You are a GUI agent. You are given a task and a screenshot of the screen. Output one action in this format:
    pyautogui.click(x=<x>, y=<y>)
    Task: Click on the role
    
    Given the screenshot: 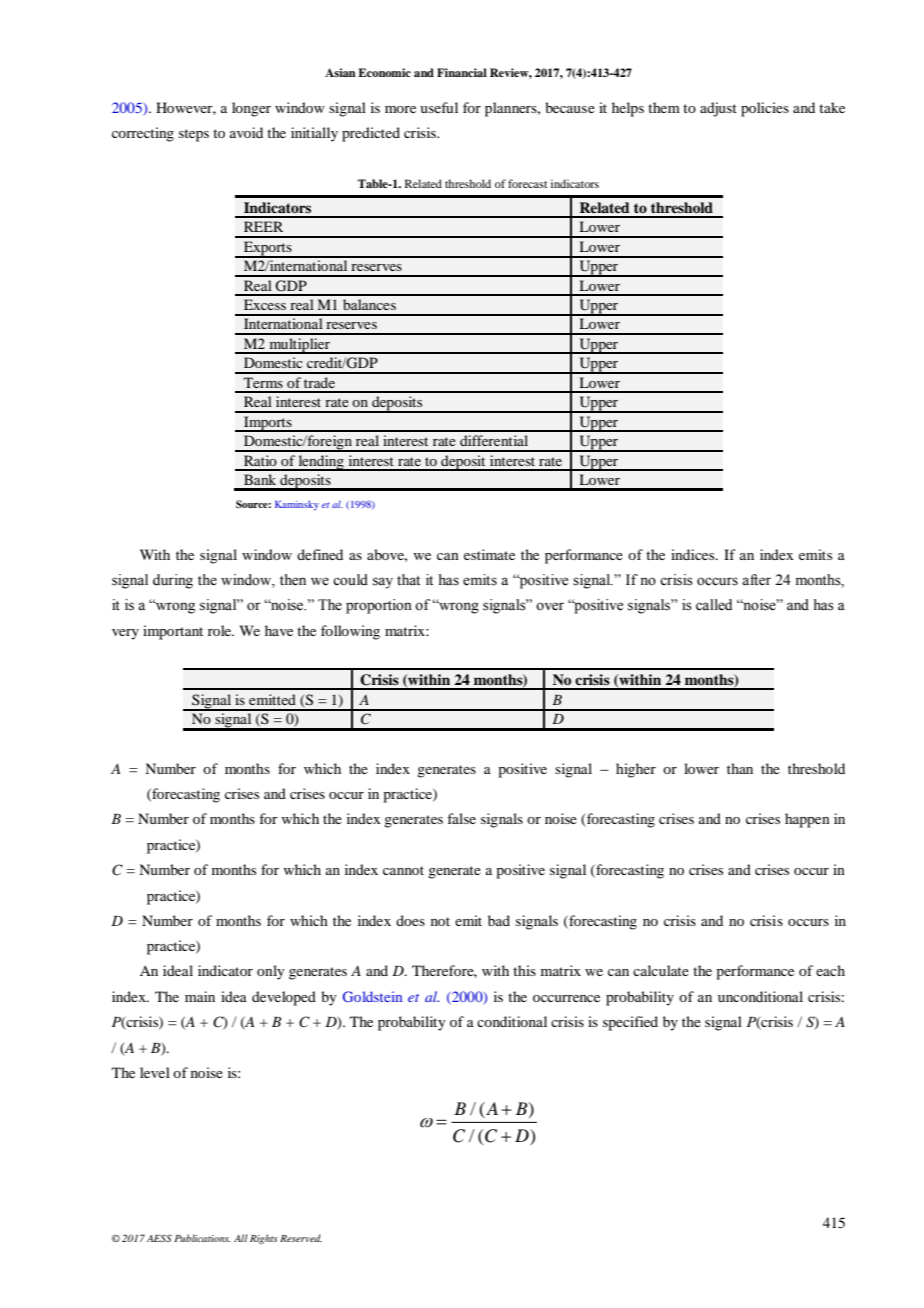 What is the action you would take?
    pyautogui.click(x=221, y=630)
